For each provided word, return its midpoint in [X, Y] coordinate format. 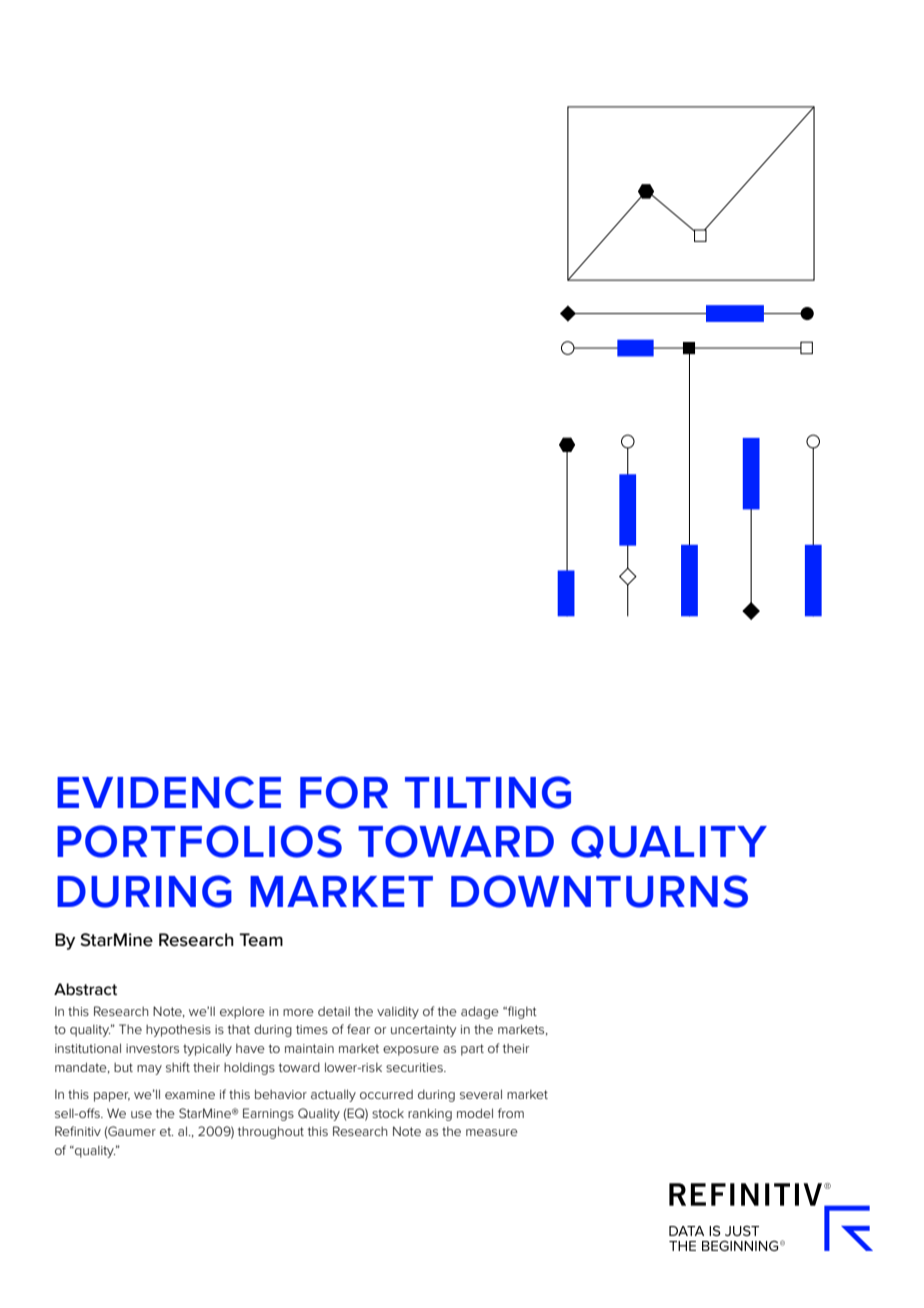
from [511, 1113]
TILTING [488, 792]
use [141, 1114]
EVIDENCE [169, 792]
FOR [344, 792]
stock [388, 1113]
